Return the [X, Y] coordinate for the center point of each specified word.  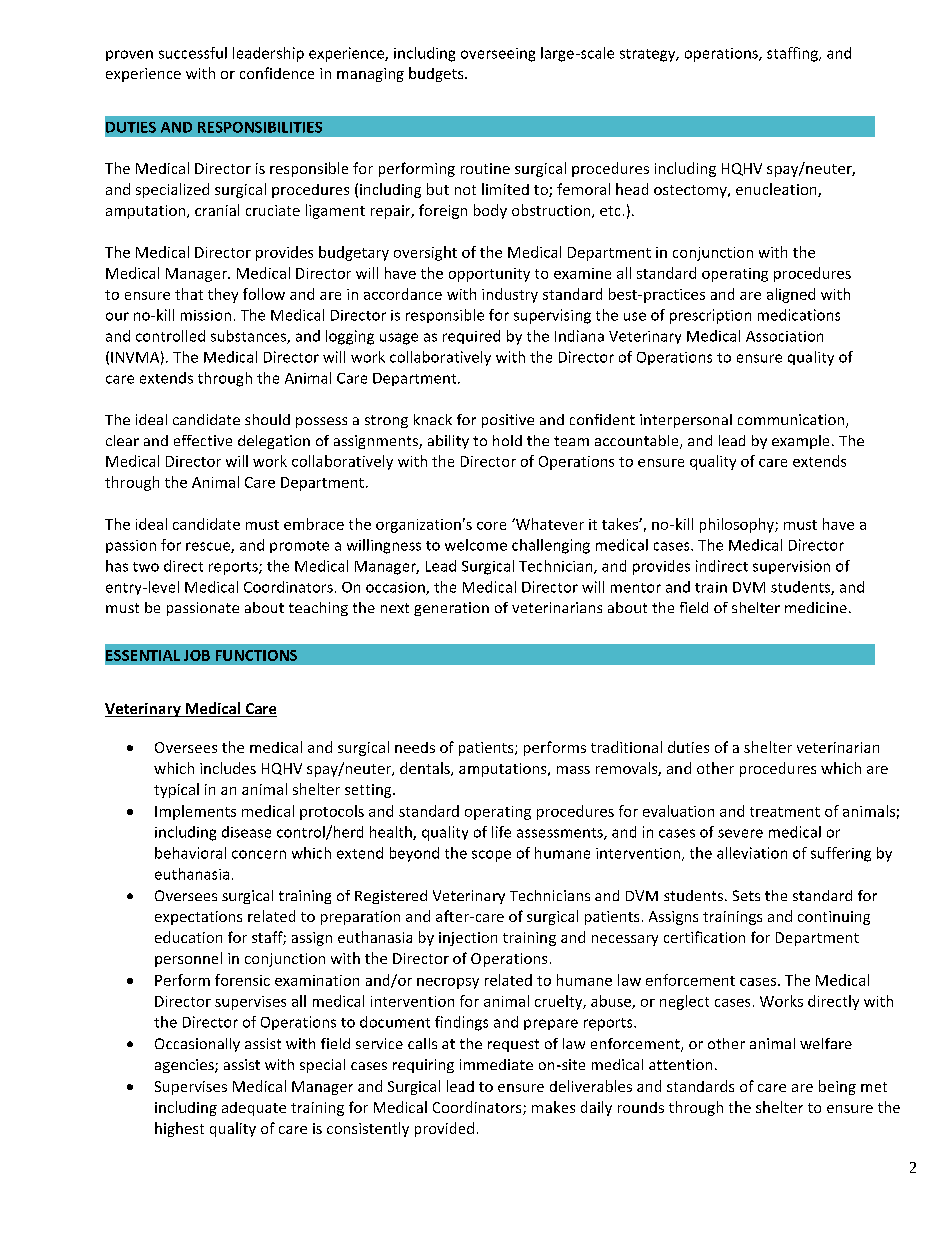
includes [228, 768]
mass [573, 770]
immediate [496, 1064]
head [632, 189]
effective [203, 440]
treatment [785, 812]
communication [792, 421]
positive [508, 421]
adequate [254, 1109]
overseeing [498, 55]
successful [193, 53]
